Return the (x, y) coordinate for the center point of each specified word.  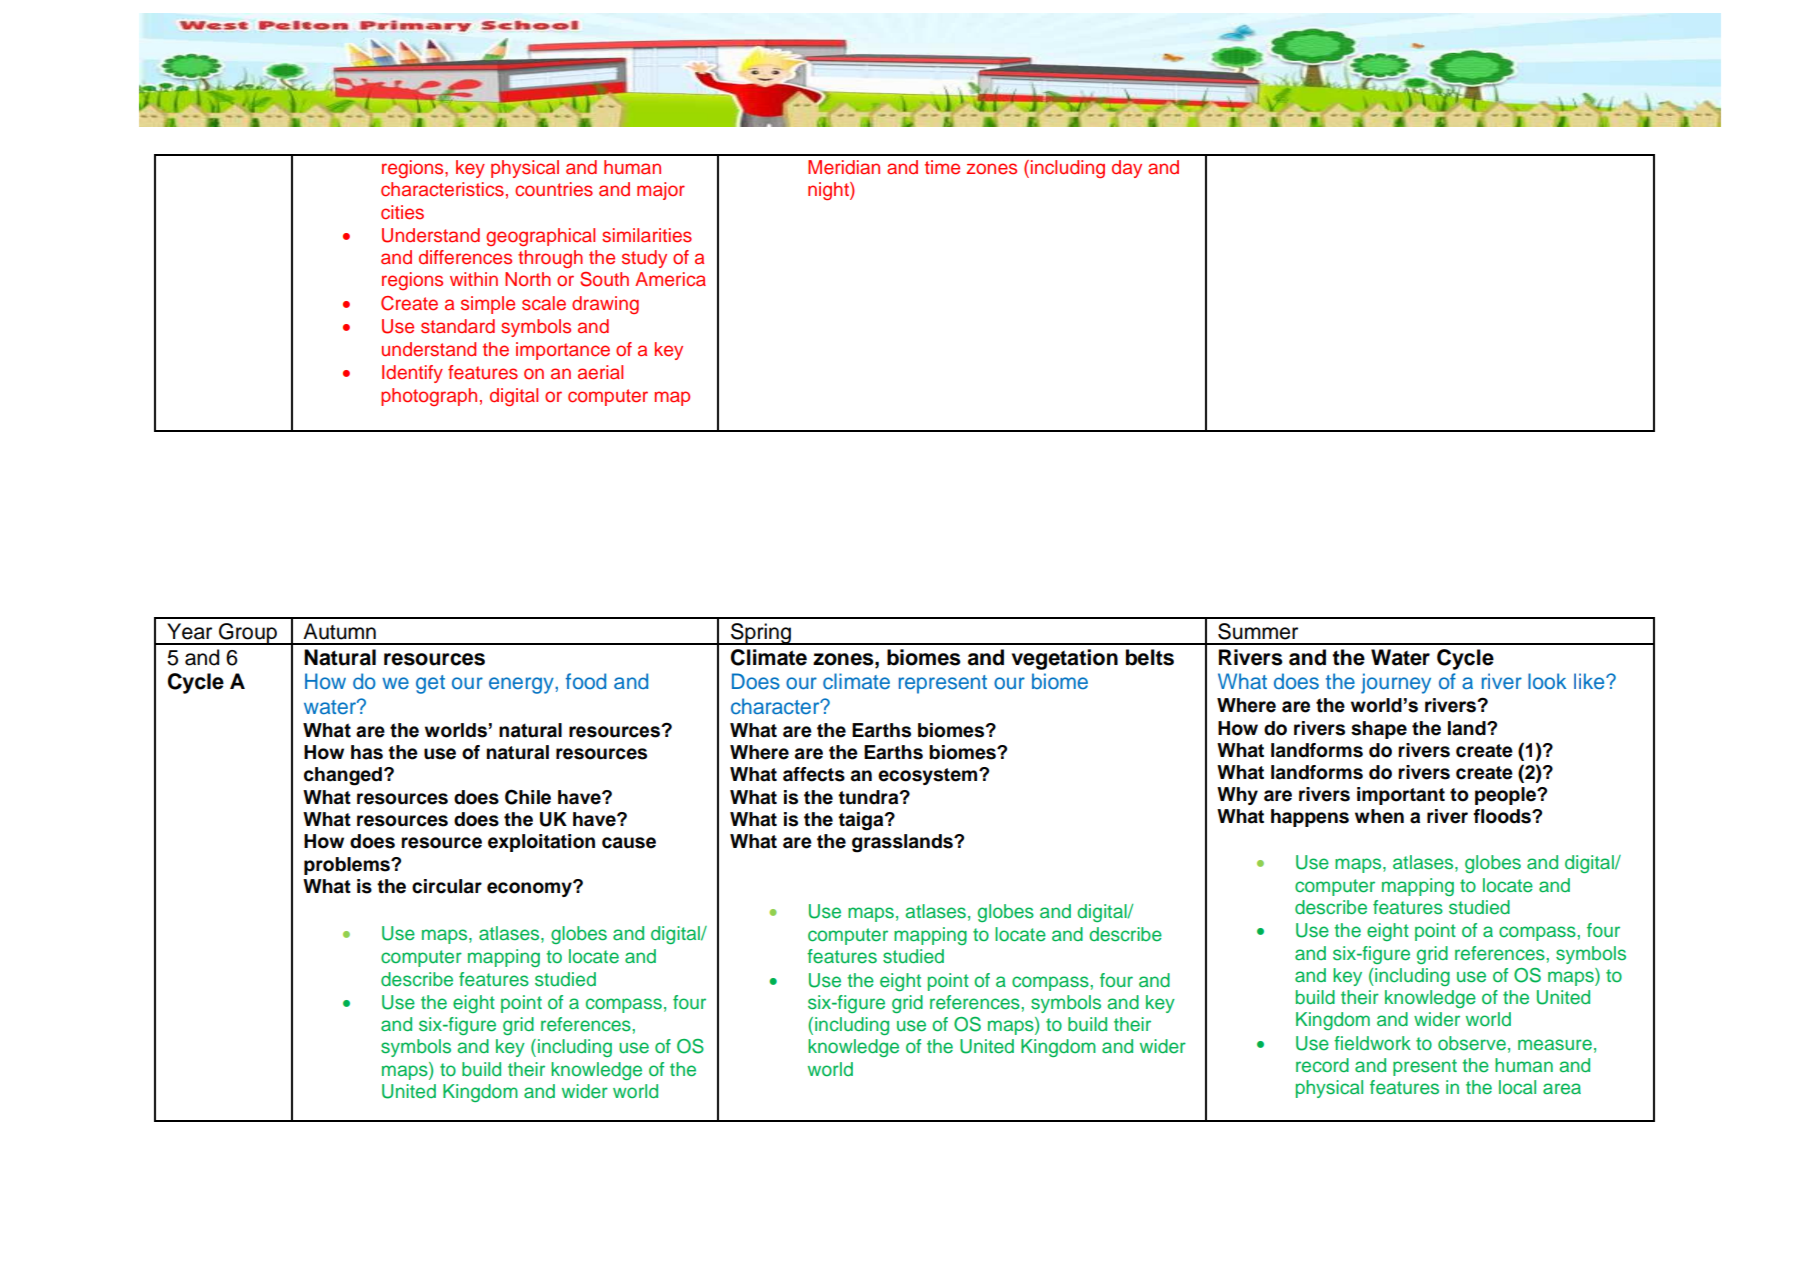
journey (1396, 683)
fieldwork (1372, 1043)
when (1379, 816)
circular (447, 886)
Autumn (339, 631)
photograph (429, 397)
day (1127, 169)
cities (402, 212)
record (1322, 1065)
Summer (1258, 631)
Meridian (844, 167)
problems (348, 866)
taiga (862, 821)
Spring (761, 634)
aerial (600, 372)
